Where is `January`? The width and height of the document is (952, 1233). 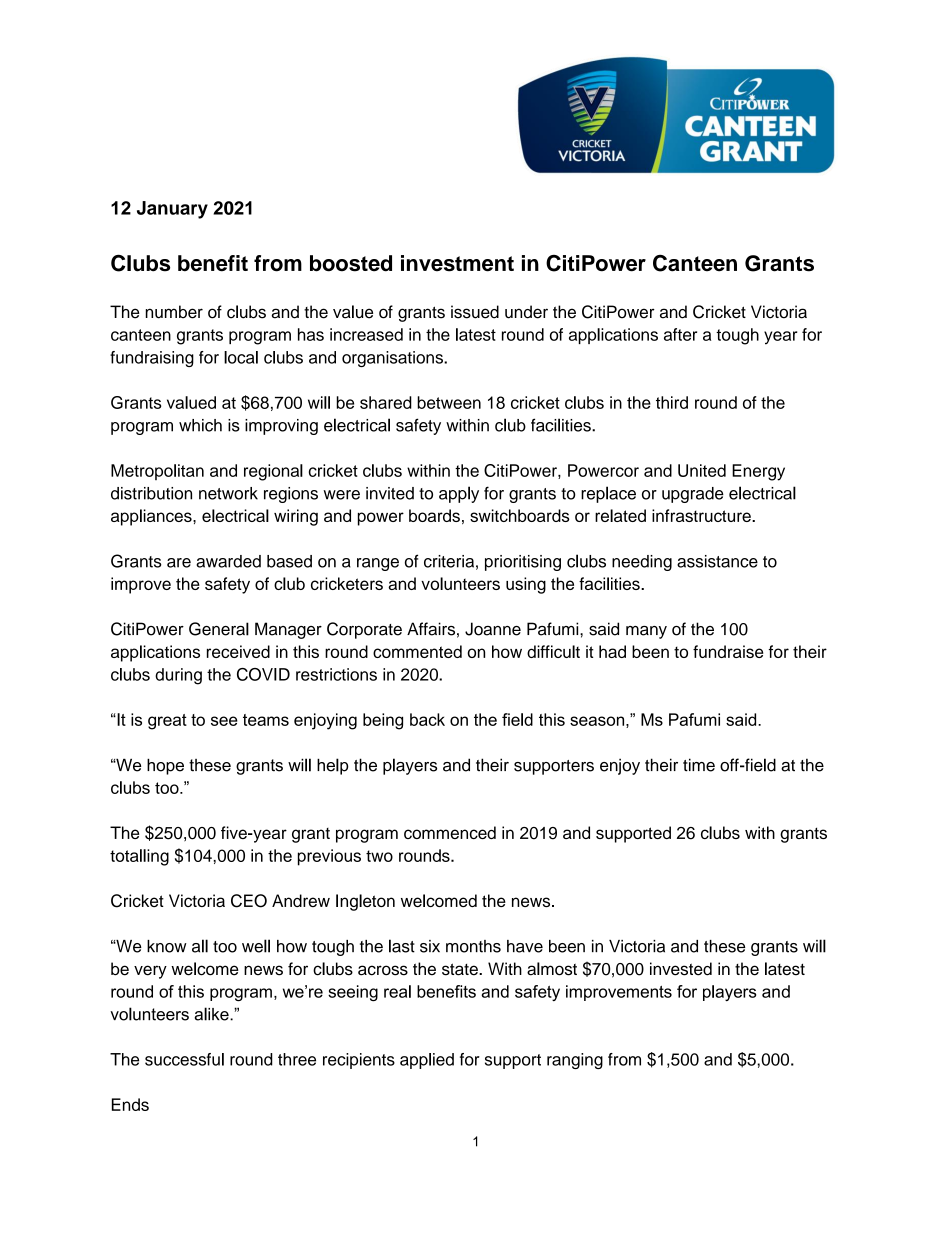 January is located at coordinates (172, 210).
